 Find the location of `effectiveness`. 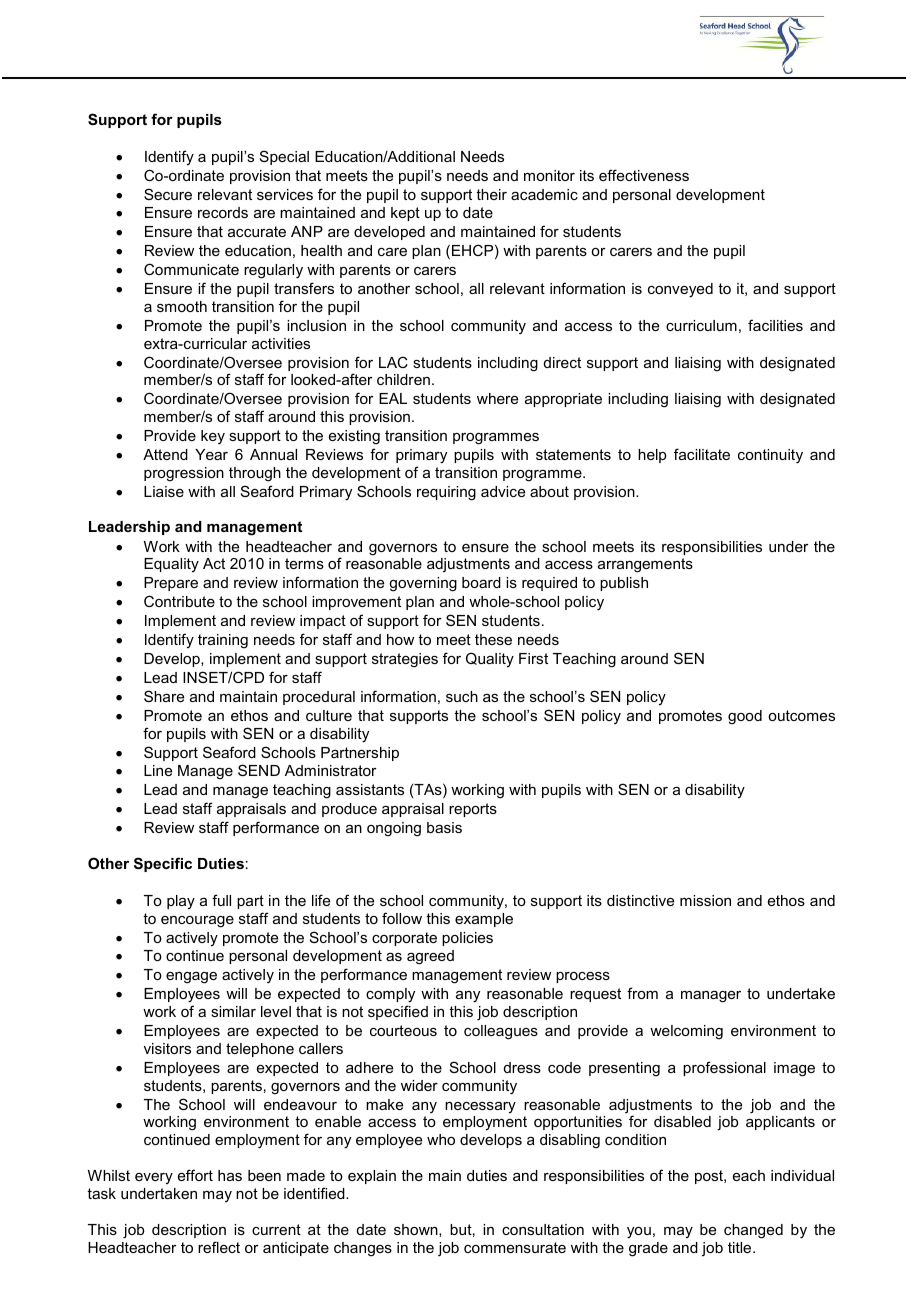

effectiveness is located at coordinates (644, 175).
